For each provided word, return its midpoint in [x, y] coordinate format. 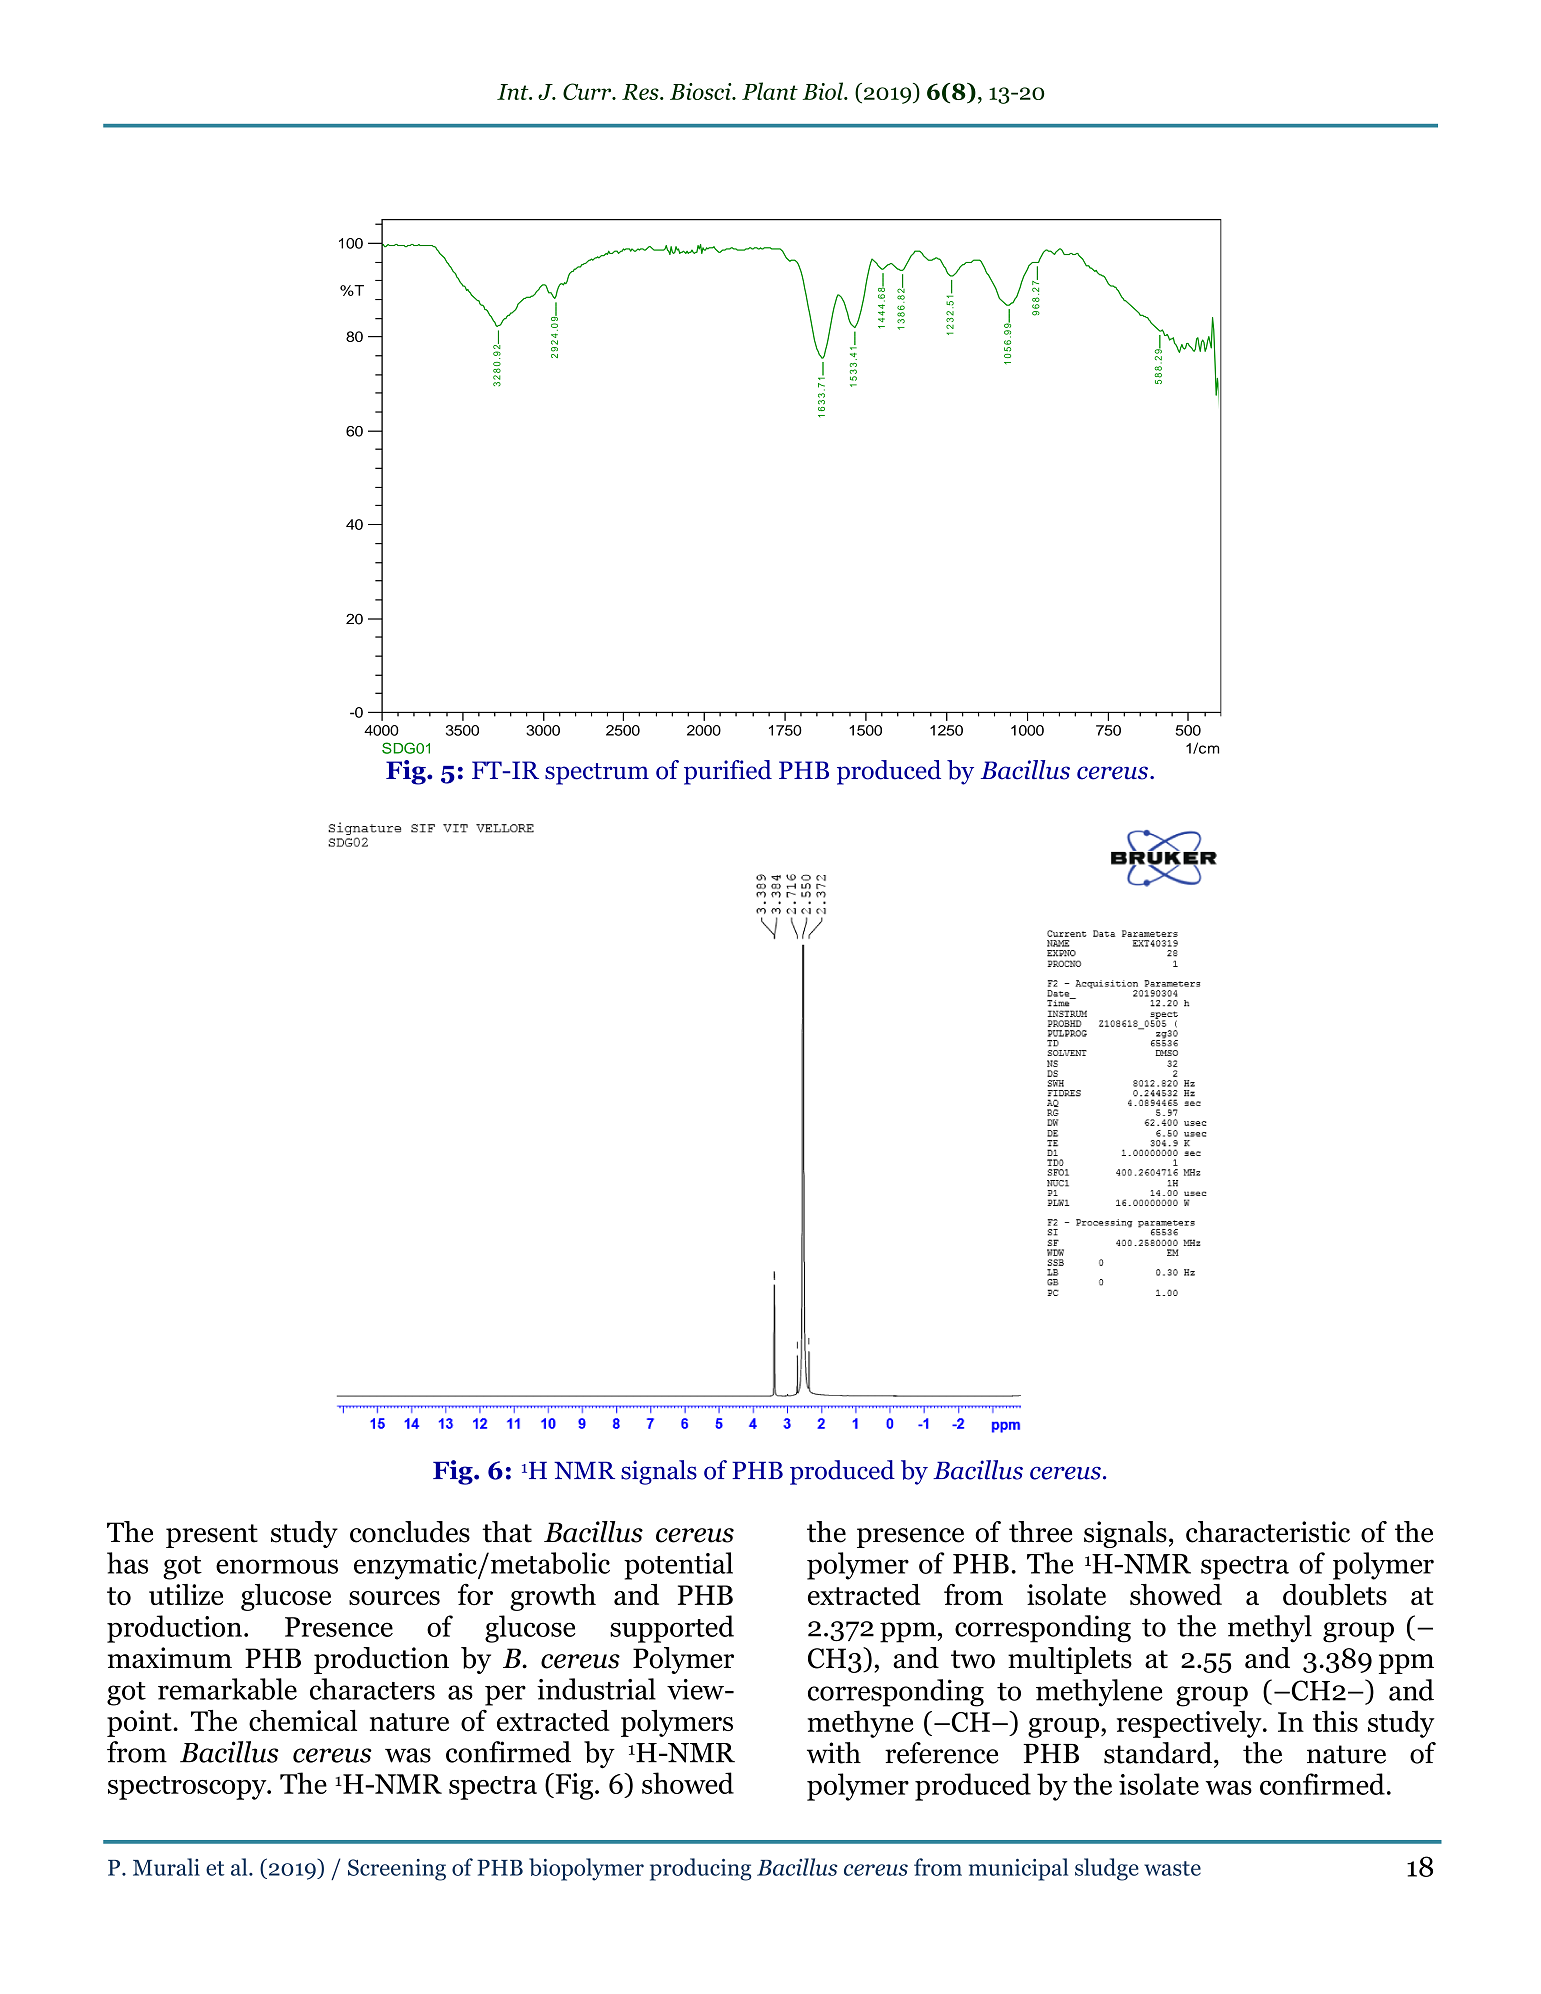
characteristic [1268, 1532]
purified [728, 772]
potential [678, 1566]
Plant [770, 91]
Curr [588, 91]
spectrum [597, 774]
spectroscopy [188, 1788]
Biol [824, 91]
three [1040, 1532]
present [212, 1536]
